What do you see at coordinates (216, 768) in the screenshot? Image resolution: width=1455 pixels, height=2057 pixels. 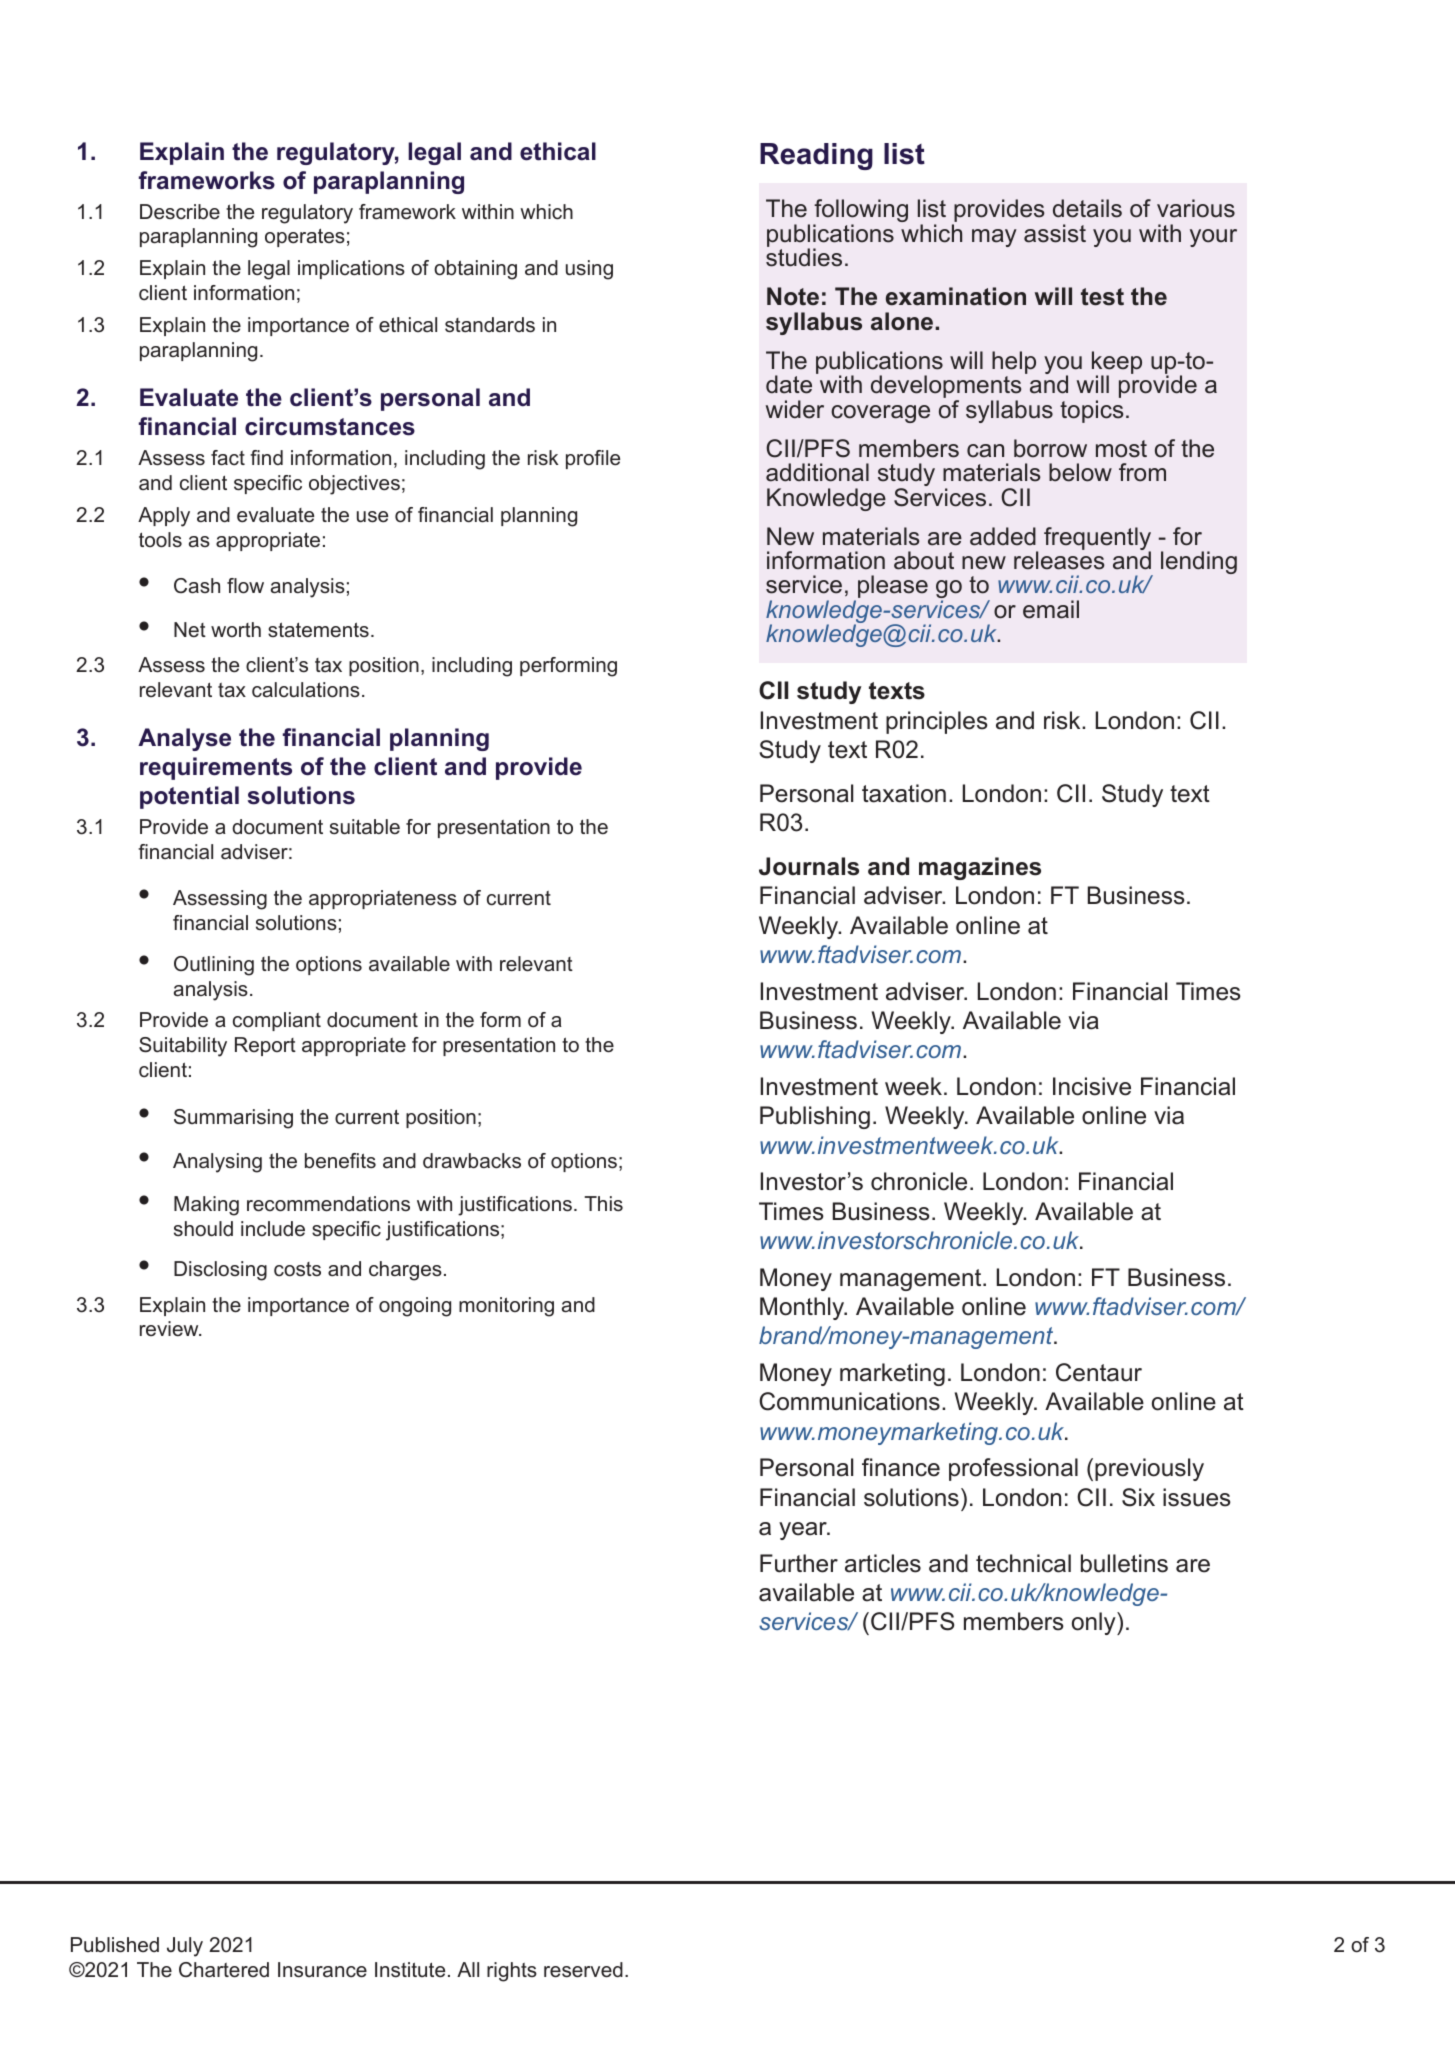 I see `requirements` at bounding box center [216, 768].
